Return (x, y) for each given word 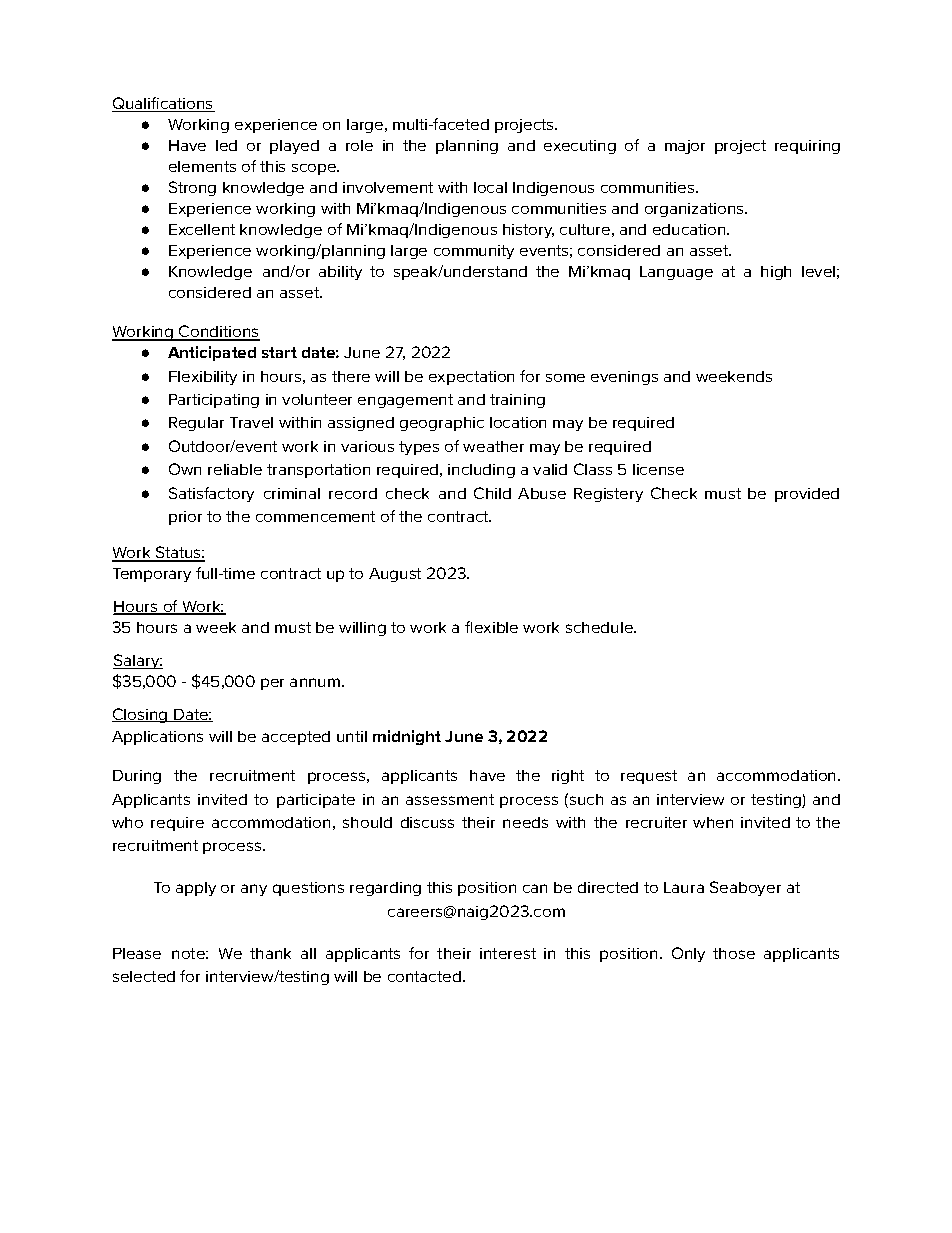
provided (807, 495)
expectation (471, 378)
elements (202, 166)
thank (270, 953)
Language (676, 273)
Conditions (218, 333)
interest (508, 953)
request (649, 777)
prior (185, 518)
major (685, 147)
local (490, 187)
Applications (157, 738)
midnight (407, 737)
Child (492, 493)
